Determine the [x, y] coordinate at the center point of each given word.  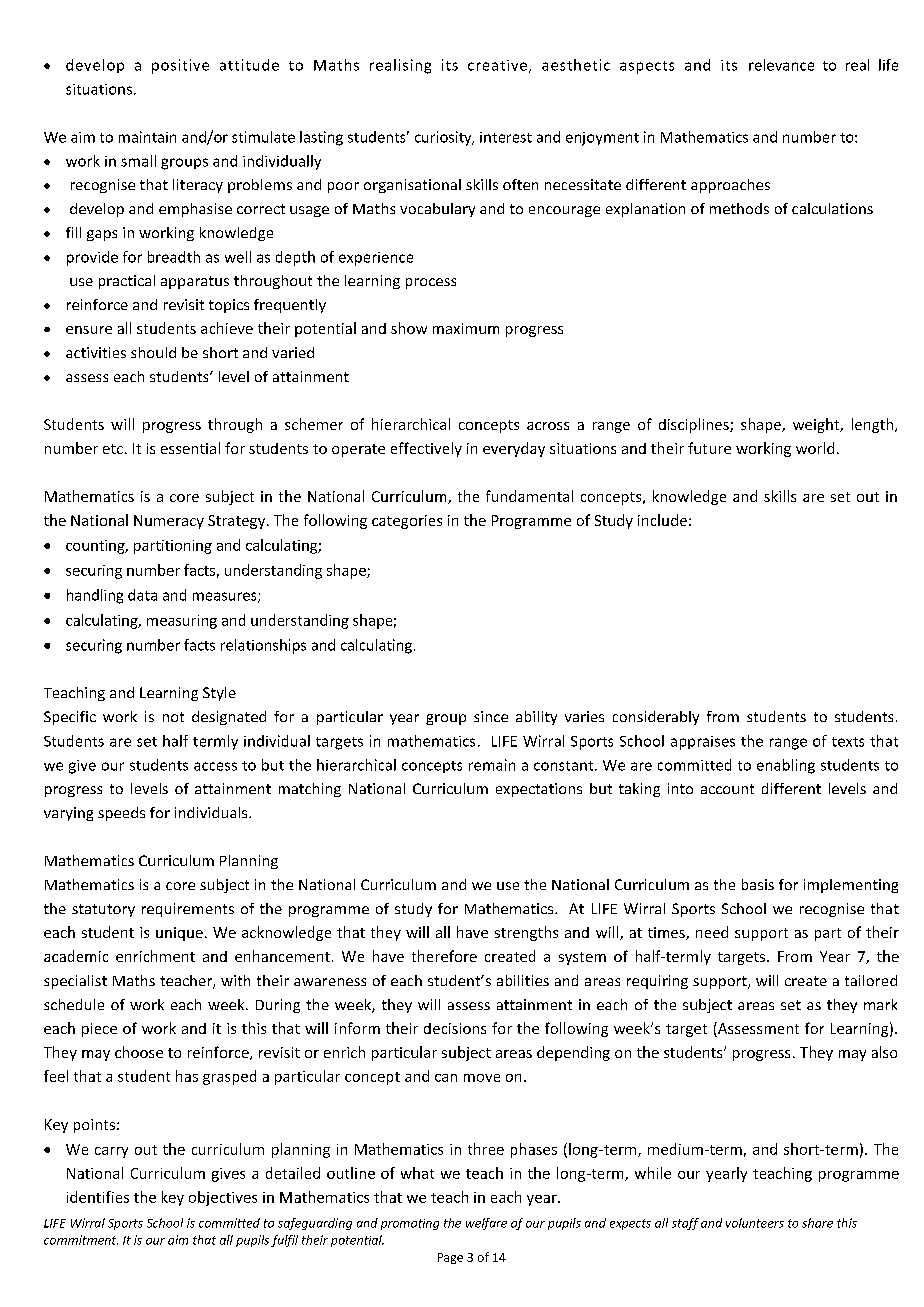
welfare [486, 1224]
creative [497, 65]
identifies [98, 1197]
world [815, 448]
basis [758, 884]
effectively [426, 449]
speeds [121, 814]
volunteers [755, 1223]
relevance [781, 65]
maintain [147, 137]
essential [190, 448]
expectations [539, 790]
